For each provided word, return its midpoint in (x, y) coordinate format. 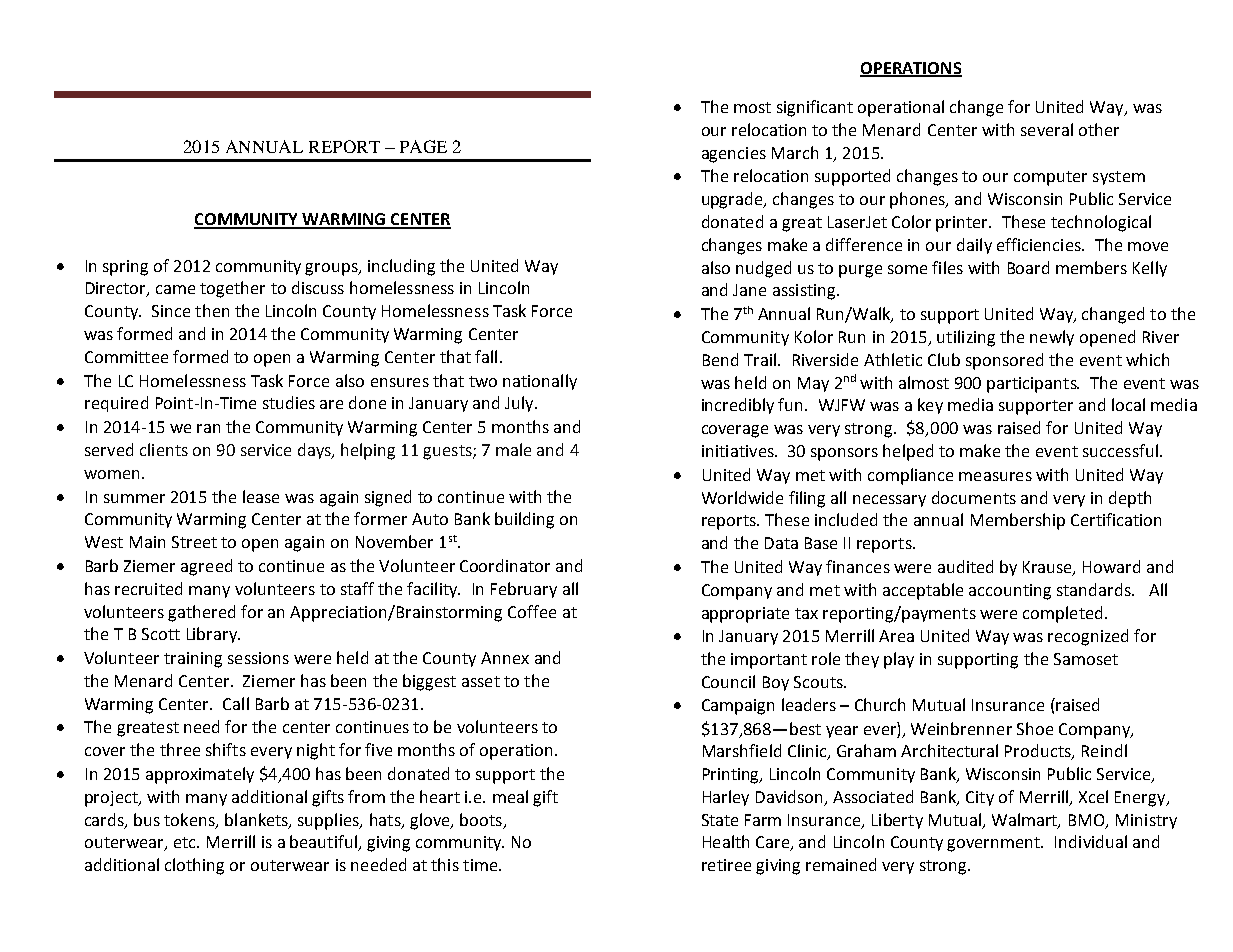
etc (186, 842)
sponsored (1004, 361)
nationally (540, 382)
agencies (734, 155)
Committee (126, 357)
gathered (201, 613)
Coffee (532, 611)
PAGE (423, 146)
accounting (1010, 592)
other (1099, 129)
